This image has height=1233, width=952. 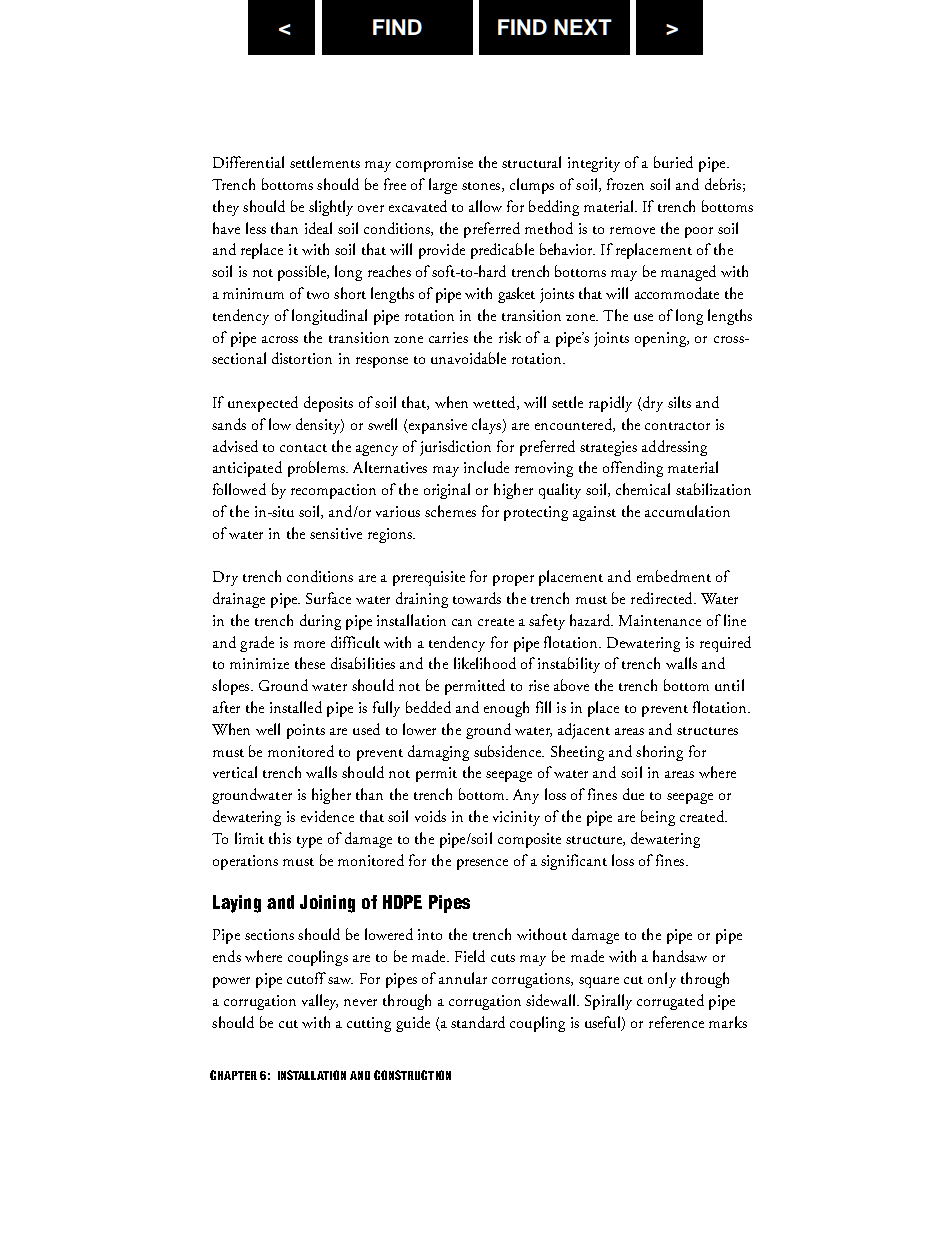 What do you see at coordinates (485, 206) in the image?
I see `allow` at bounding box center [485, 206].
